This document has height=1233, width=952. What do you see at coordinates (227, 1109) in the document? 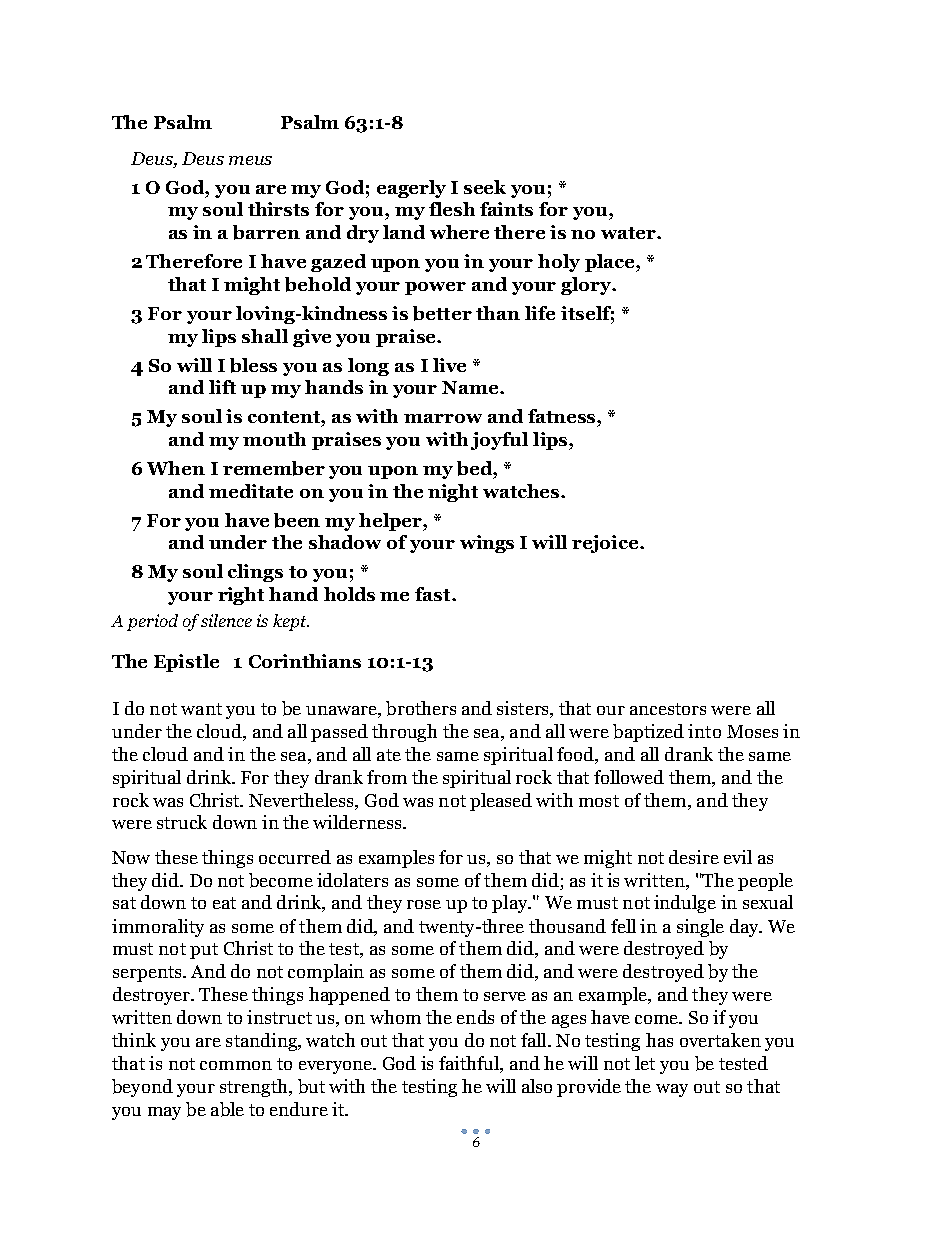
I see `able` at bounding box center [227, 1109].
